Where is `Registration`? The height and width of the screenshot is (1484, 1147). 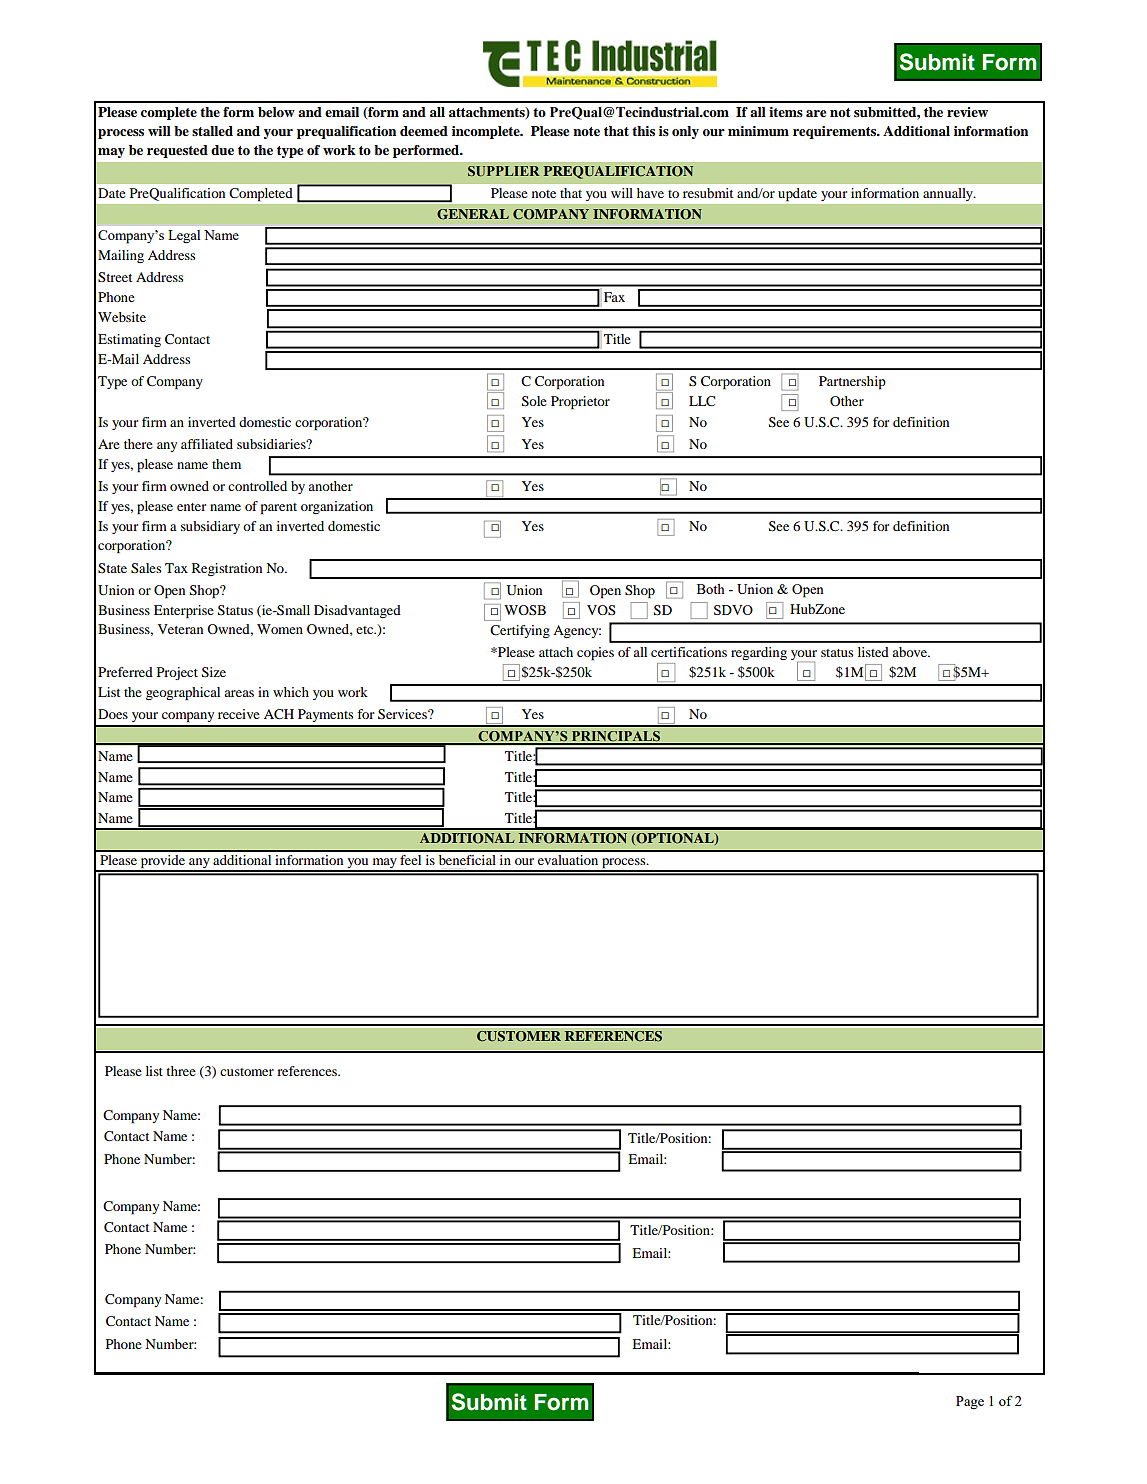 Registration is located at coordinates (227, 569).
